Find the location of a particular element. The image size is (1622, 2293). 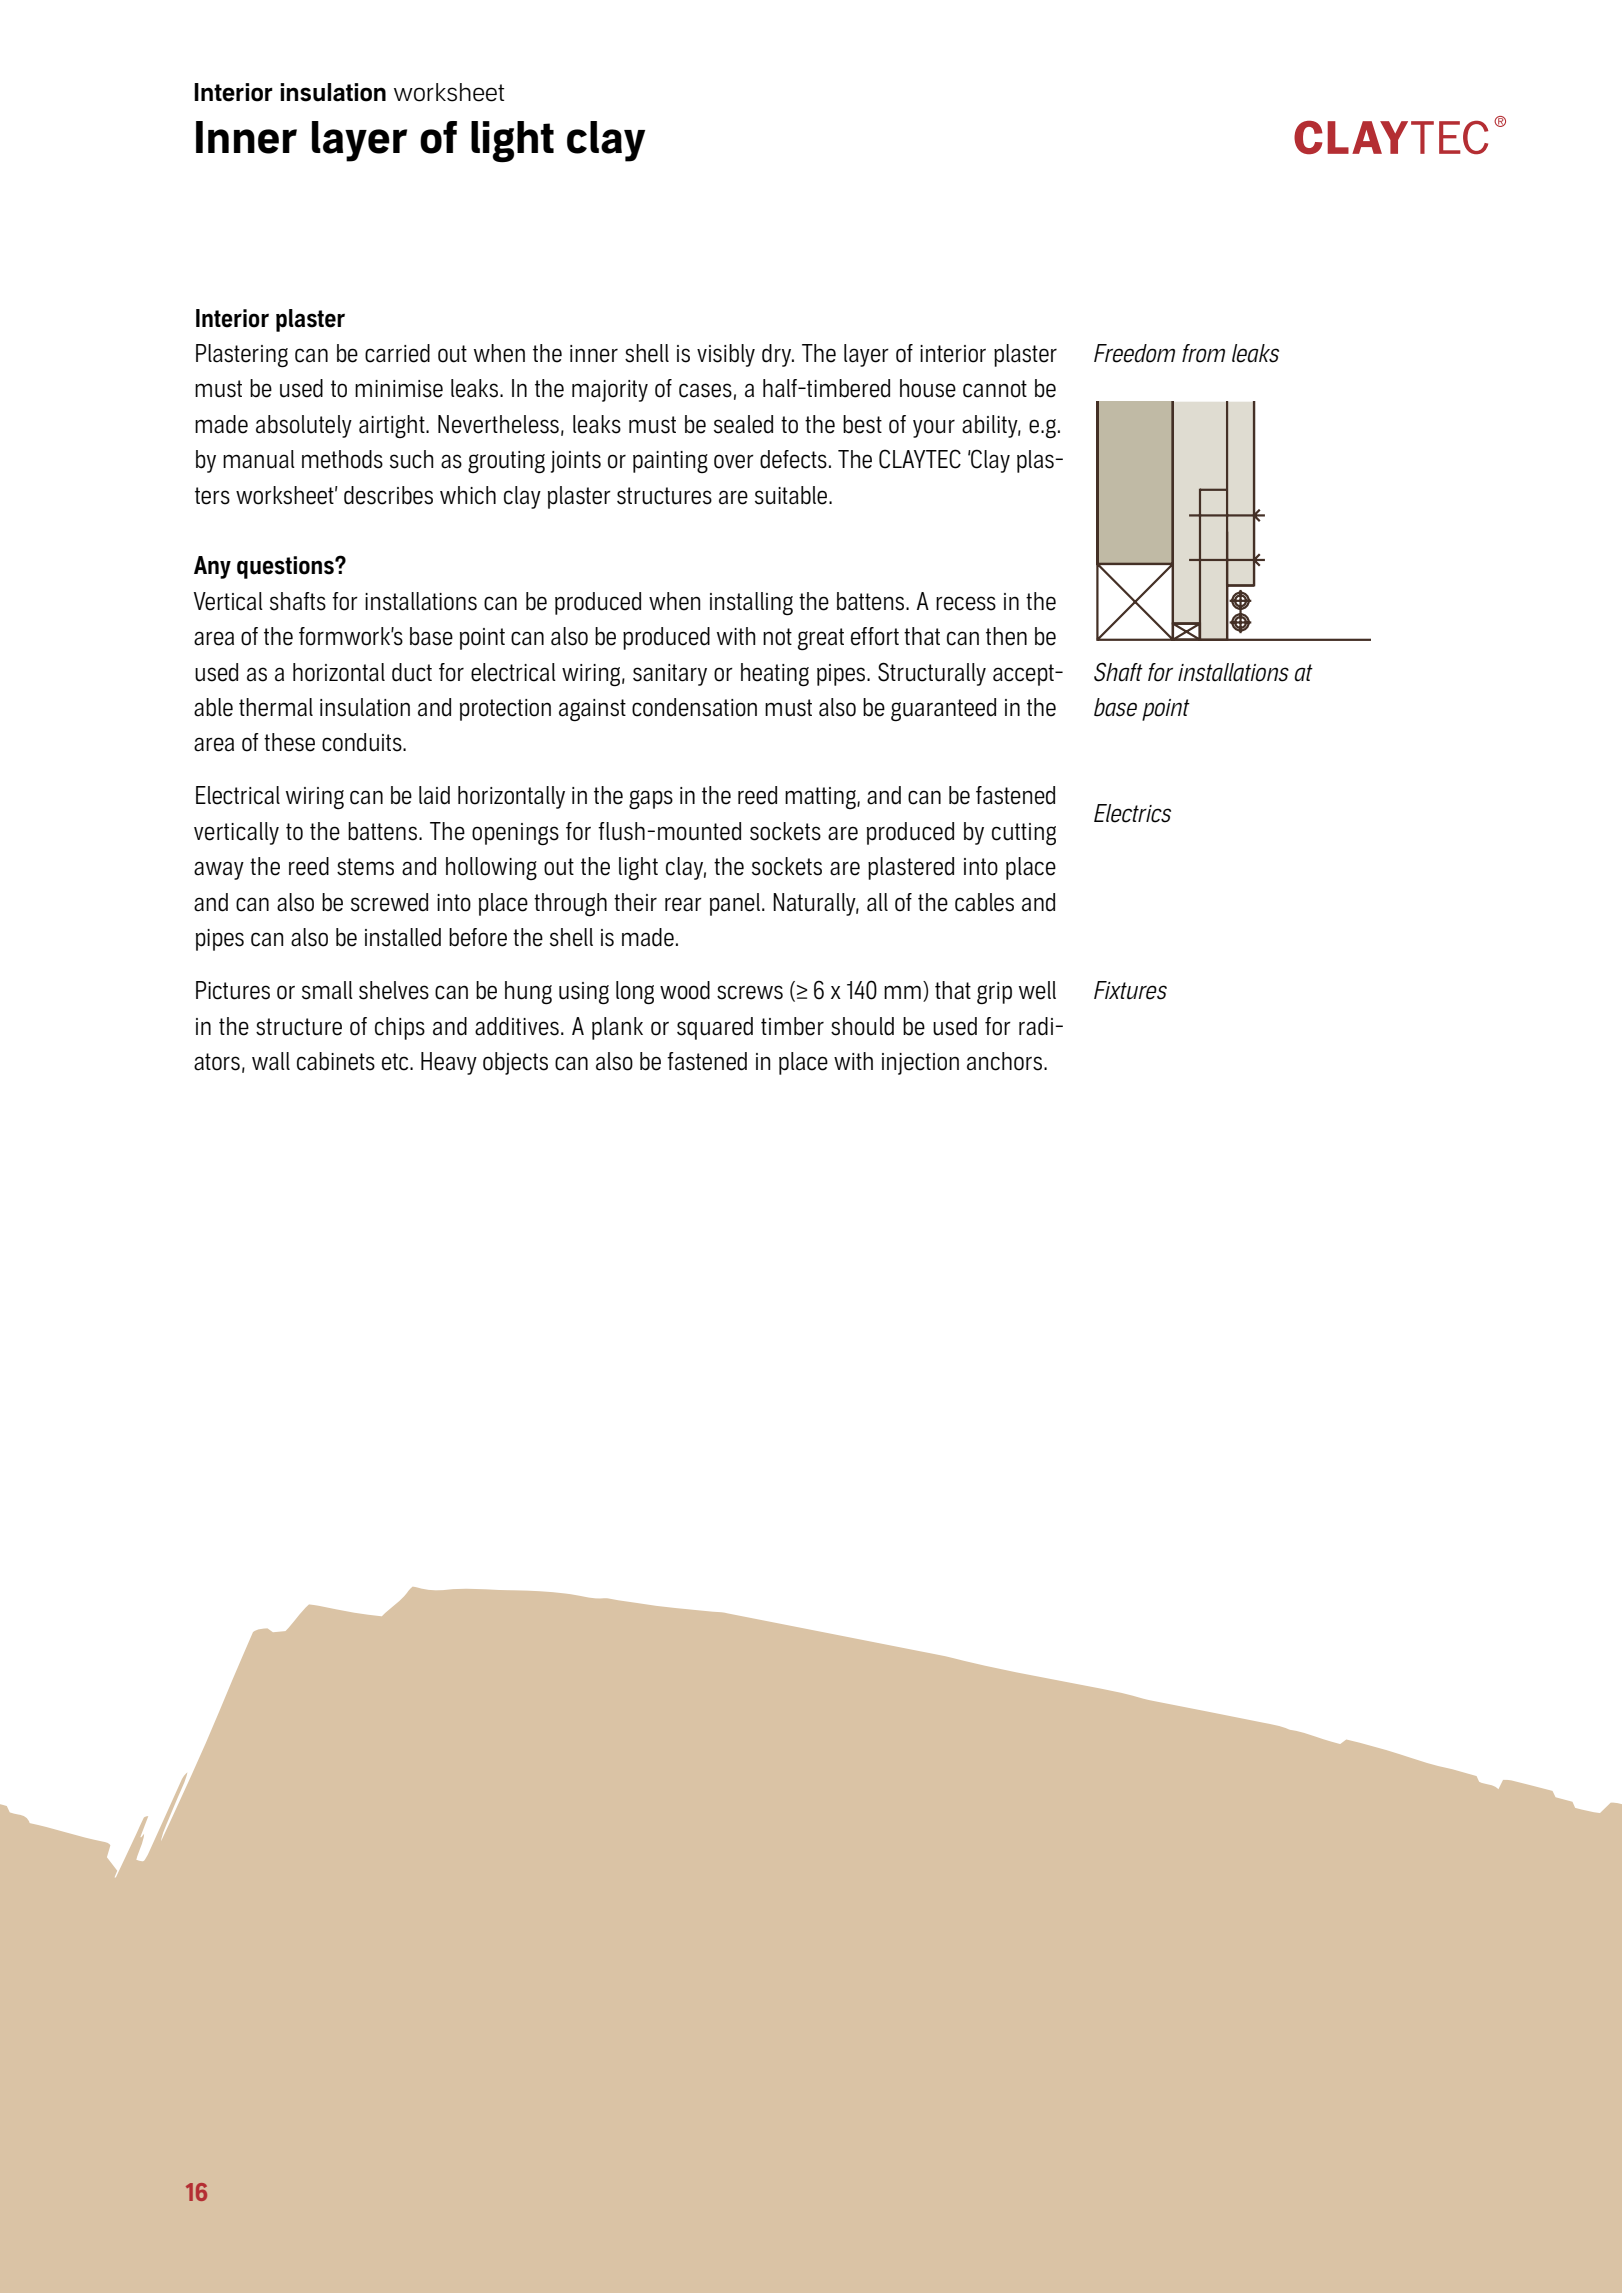

Electrics is located at coordinates (1132, 813).
